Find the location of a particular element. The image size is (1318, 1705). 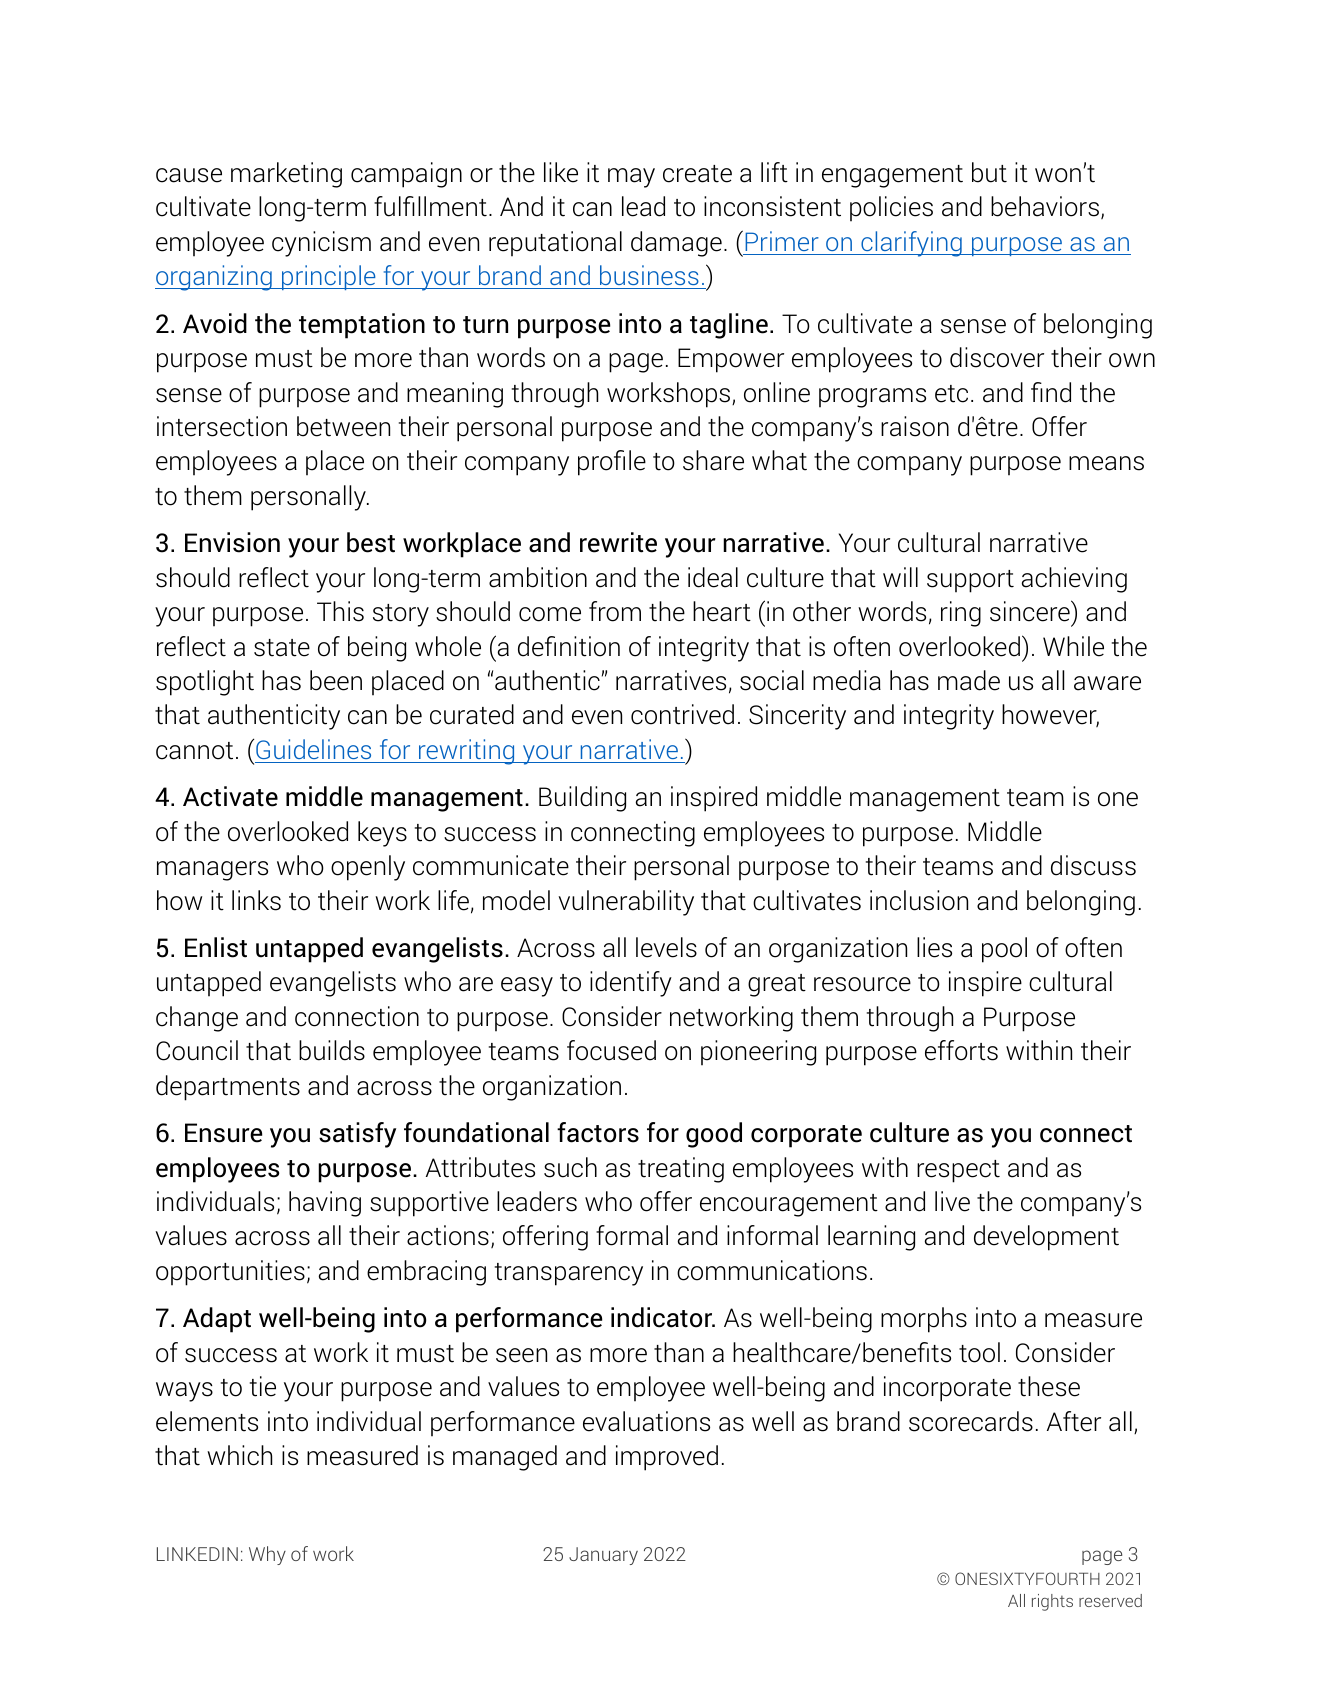

rights is located at coordinates (1052, 1602).
